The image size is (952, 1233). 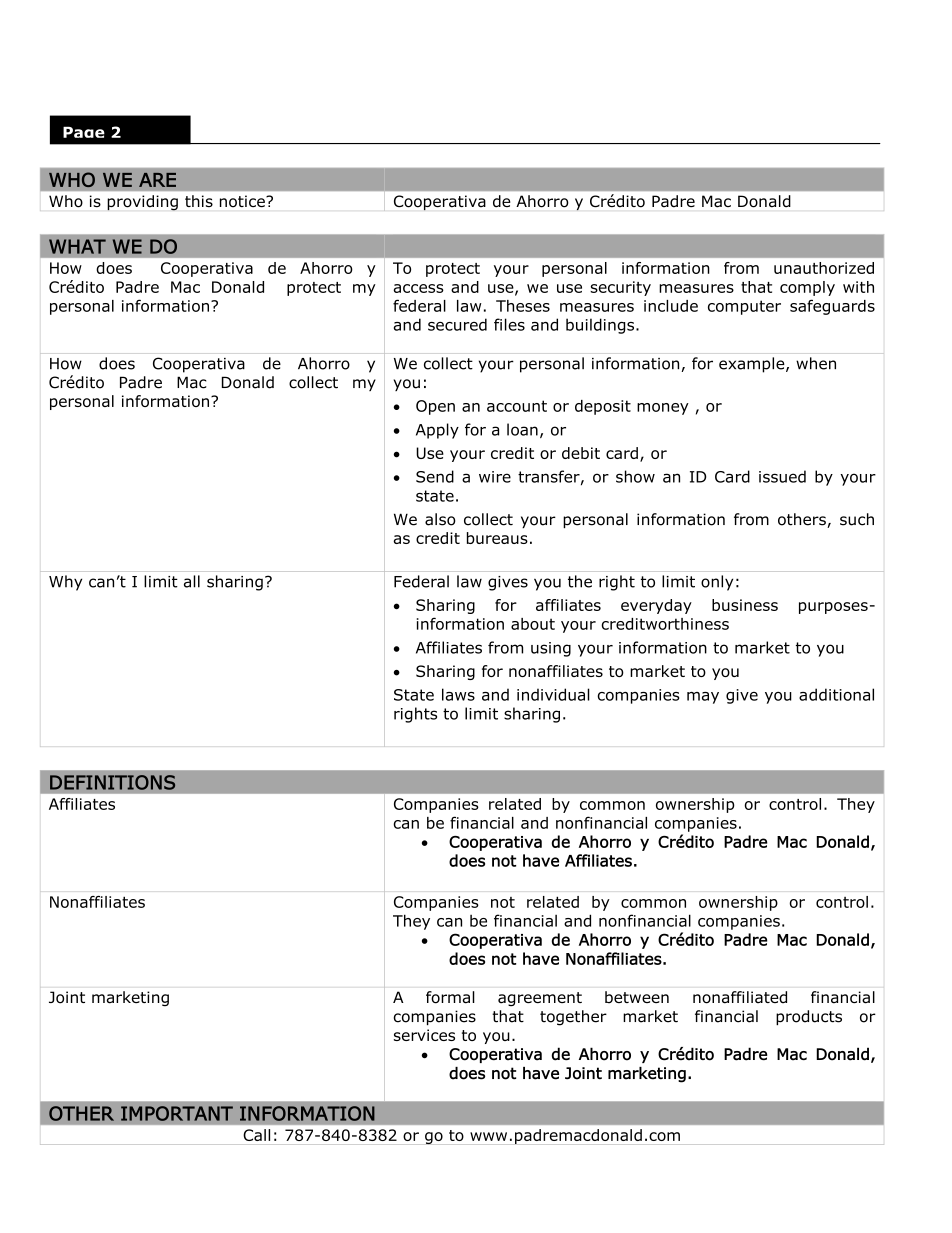 What do you see at coordinates (65, 583) in the screenshot?
I see `Why` at bounding box center [65, 583].
